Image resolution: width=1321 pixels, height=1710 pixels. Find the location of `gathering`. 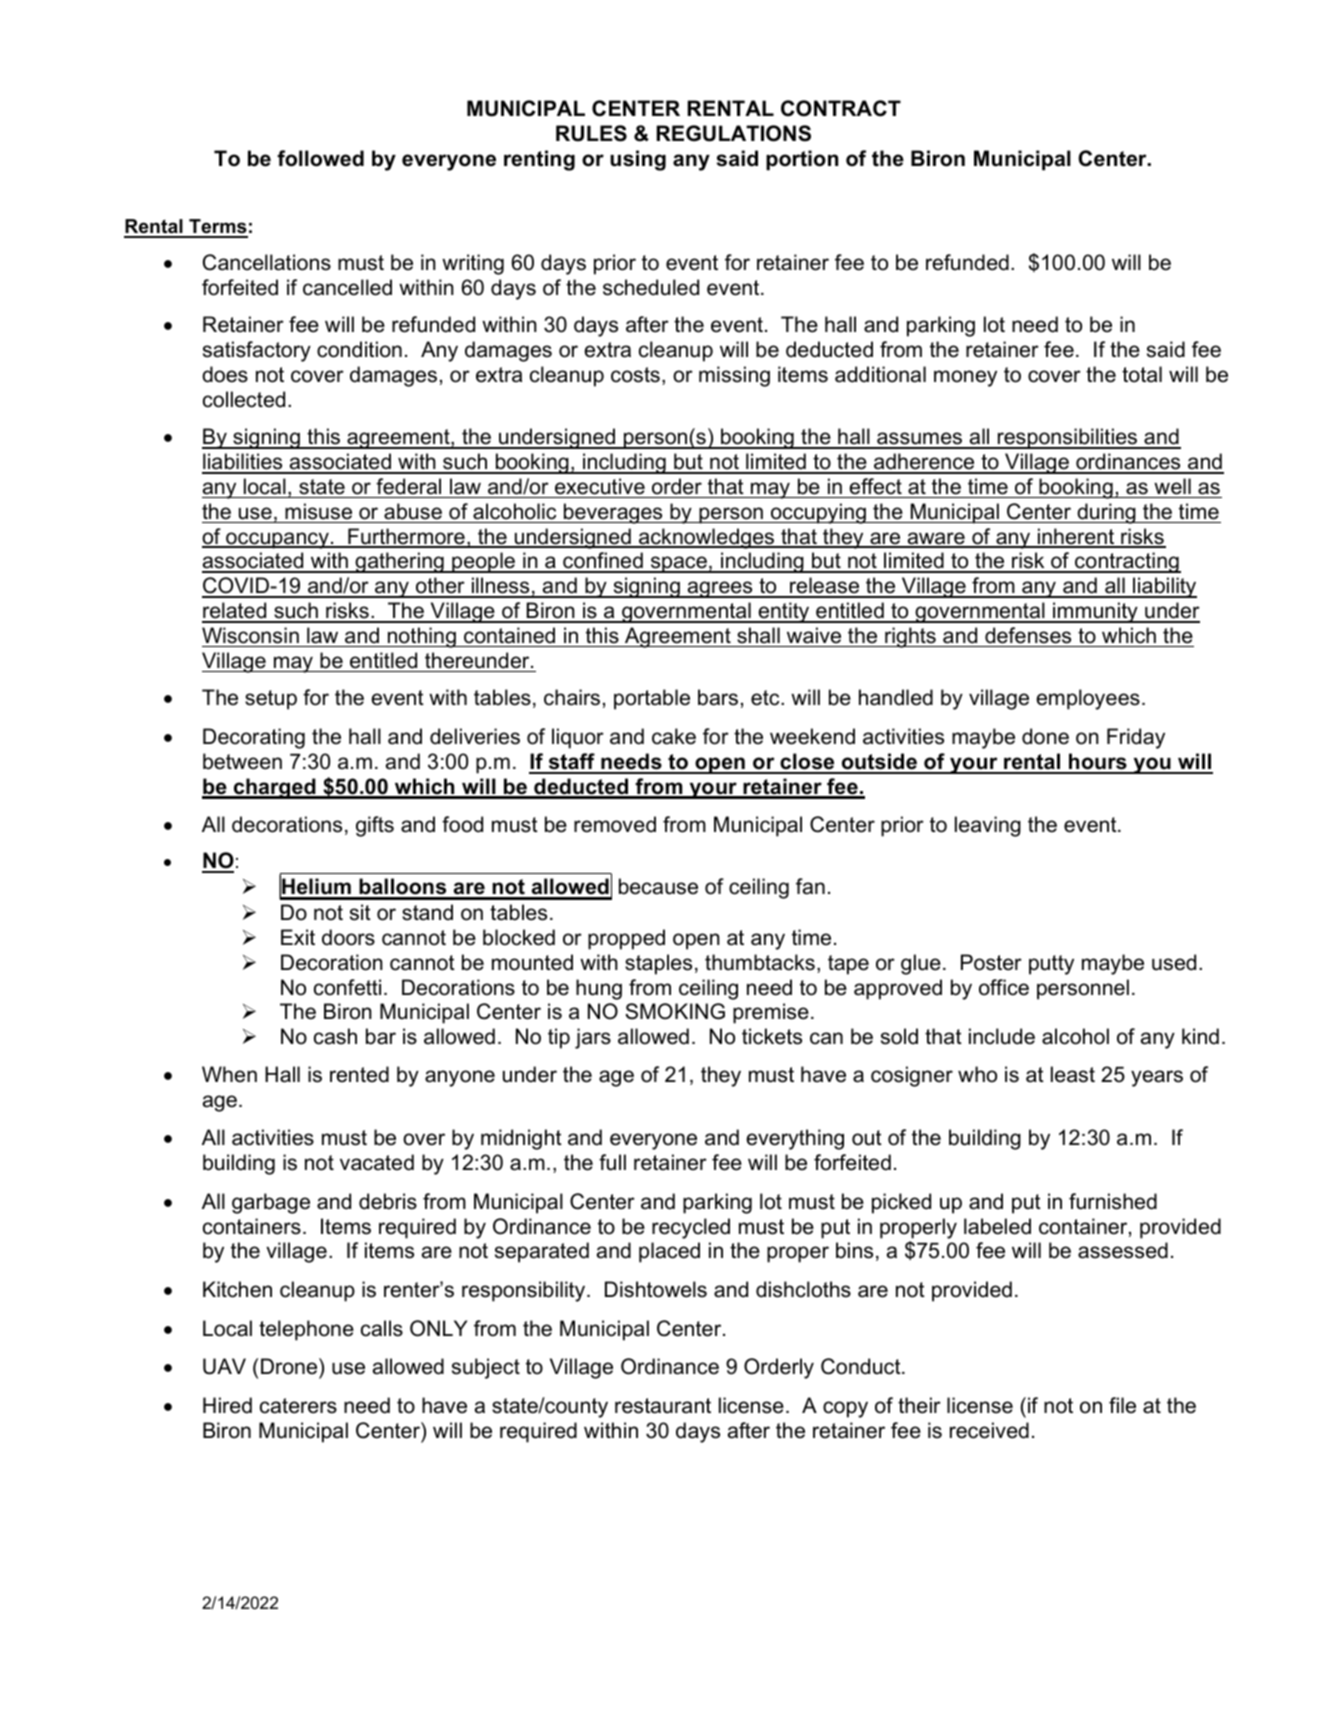

gathering is located at coordinates (399, 562).
